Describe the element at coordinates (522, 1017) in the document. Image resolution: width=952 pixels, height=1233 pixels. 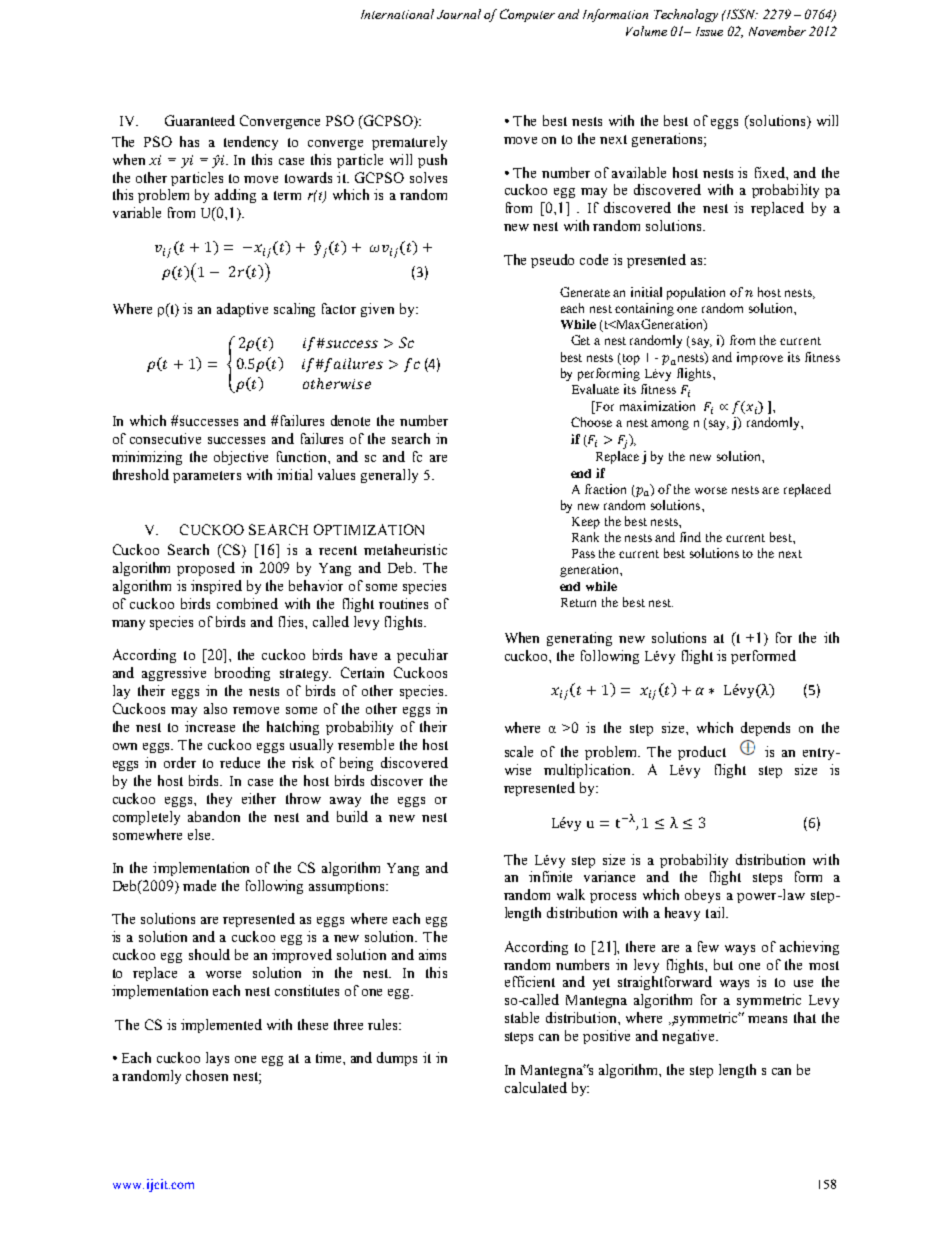
I see `stable` at that location.
